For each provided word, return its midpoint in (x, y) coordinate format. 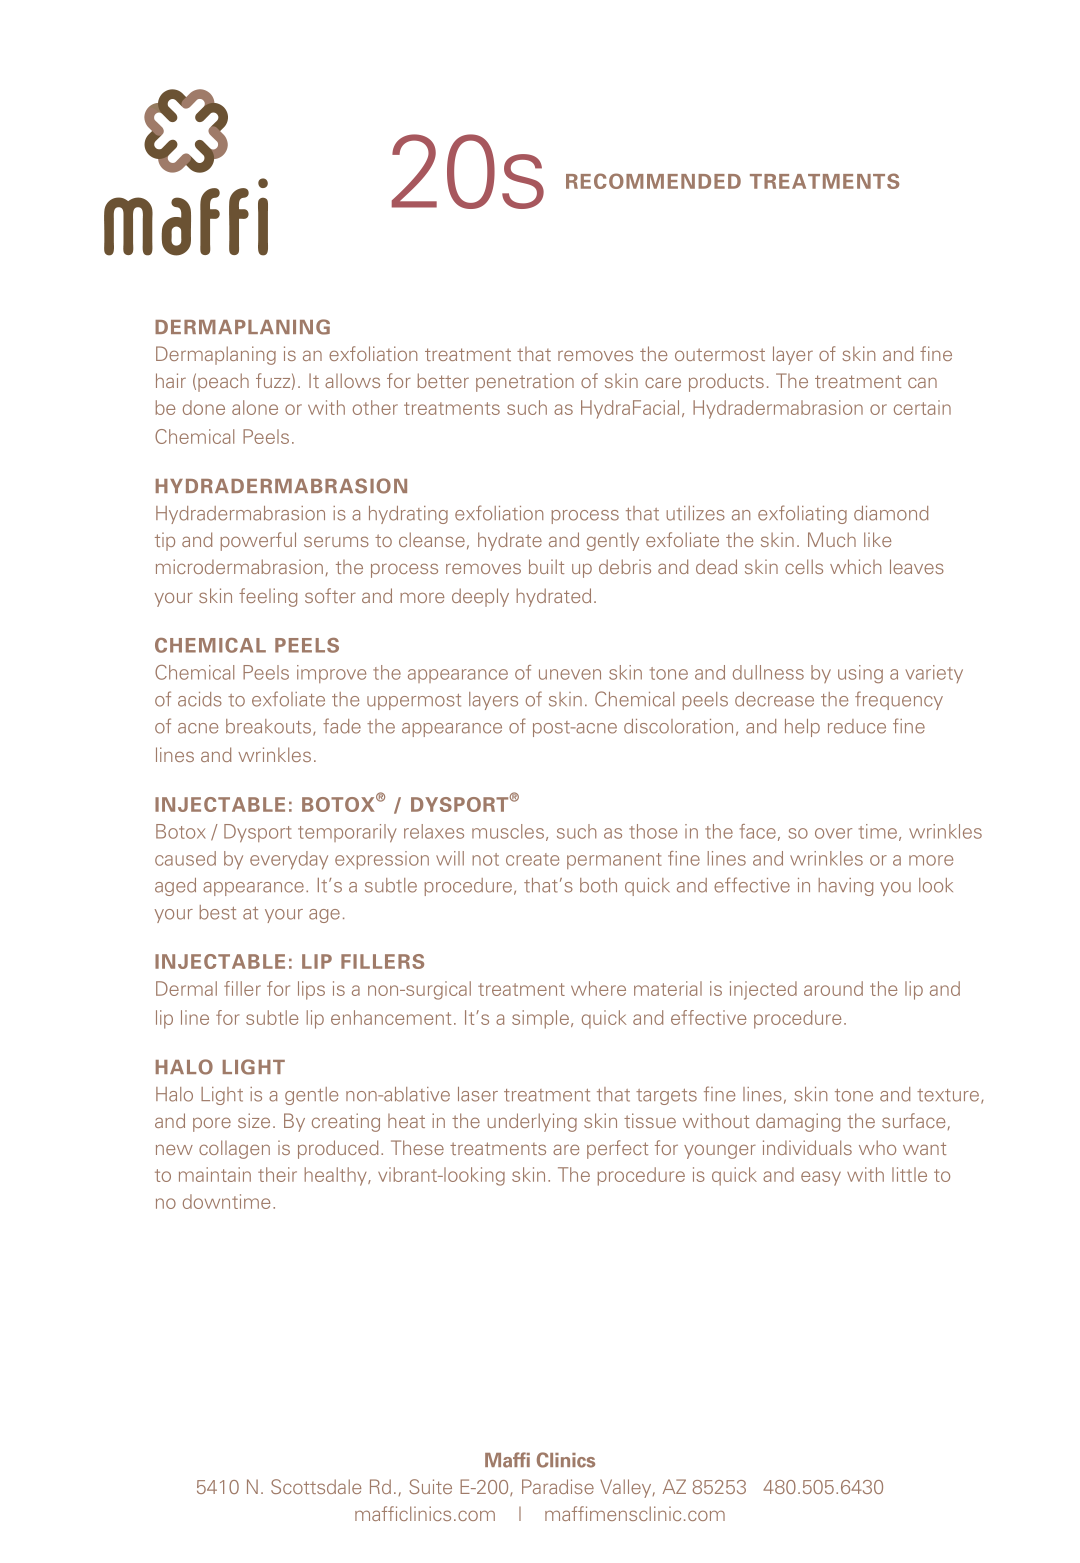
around (833, 988)
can (922, 382)
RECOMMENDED (653, 181)
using (860, 674)
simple (540, 1019)
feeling (268, 597)
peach (223, 382)
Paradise (558, 1486)
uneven (570, 674)
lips (311, 990)
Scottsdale (316, 1486)
